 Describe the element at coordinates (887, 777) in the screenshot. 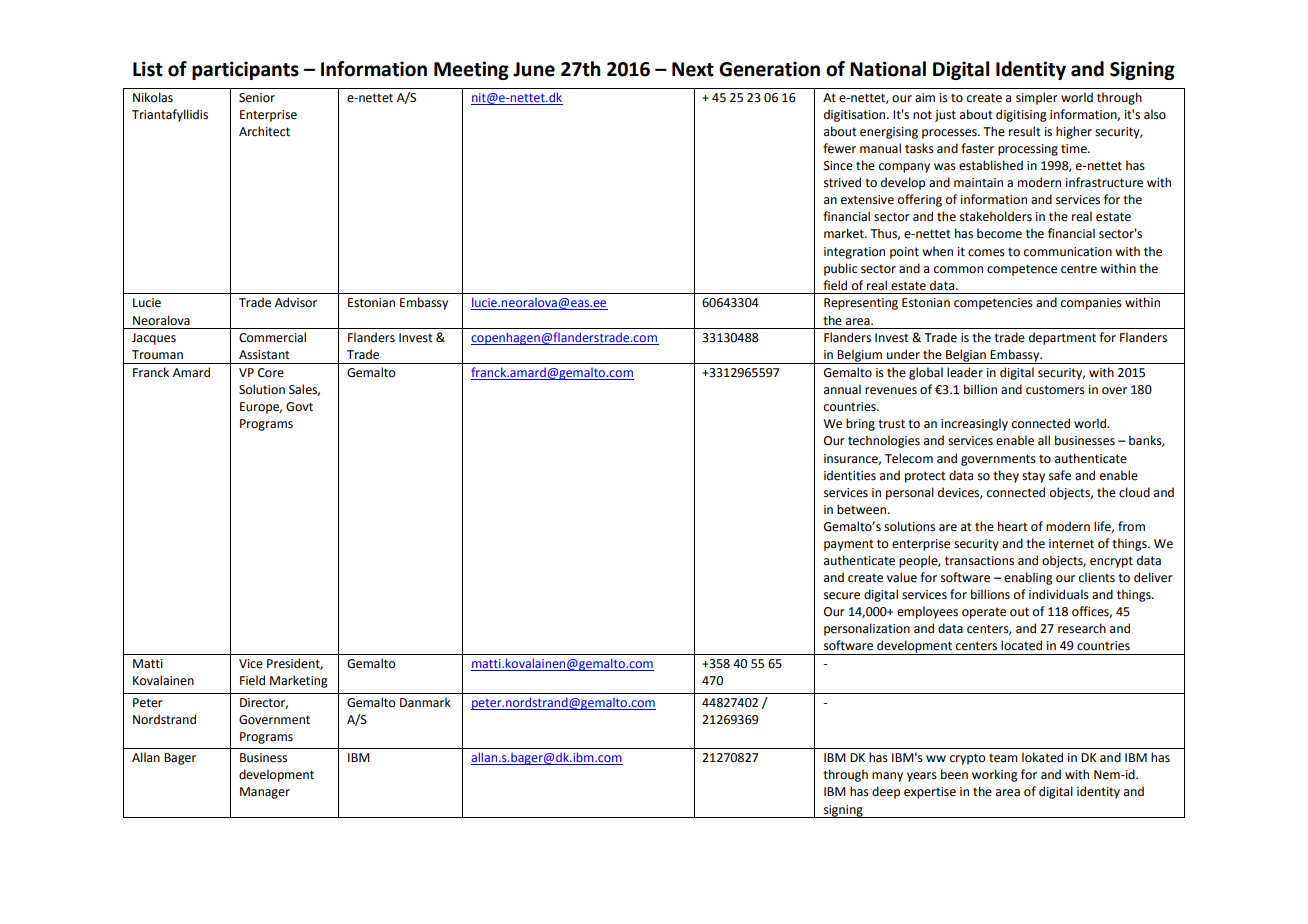

I see `many` at that location.
